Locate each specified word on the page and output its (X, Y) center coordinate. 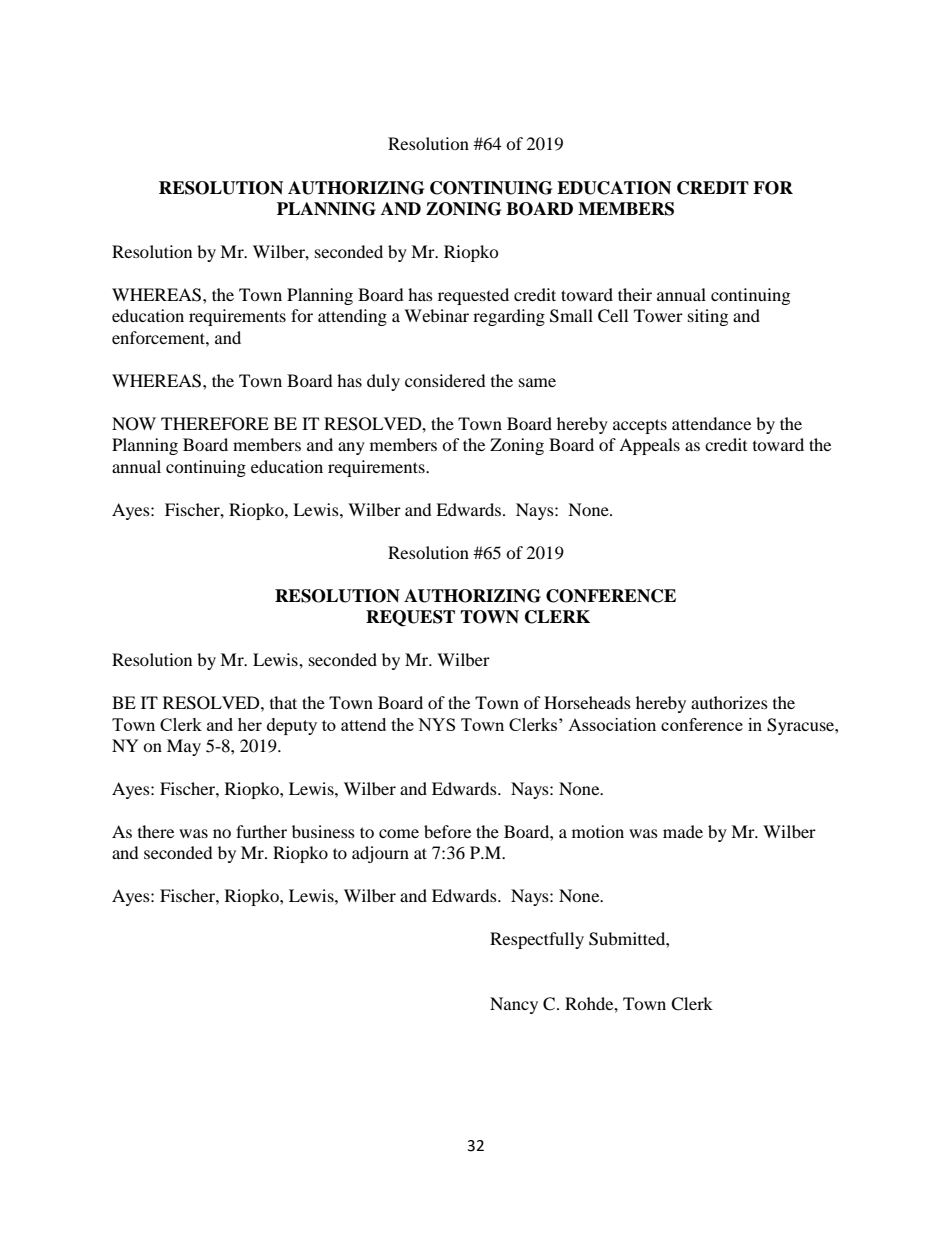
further (261, 831)
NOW (134, 424)
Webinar (436, 315)
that (283, 702)
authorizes (729, 702)
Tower (658, 315)
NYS (436, 724)
